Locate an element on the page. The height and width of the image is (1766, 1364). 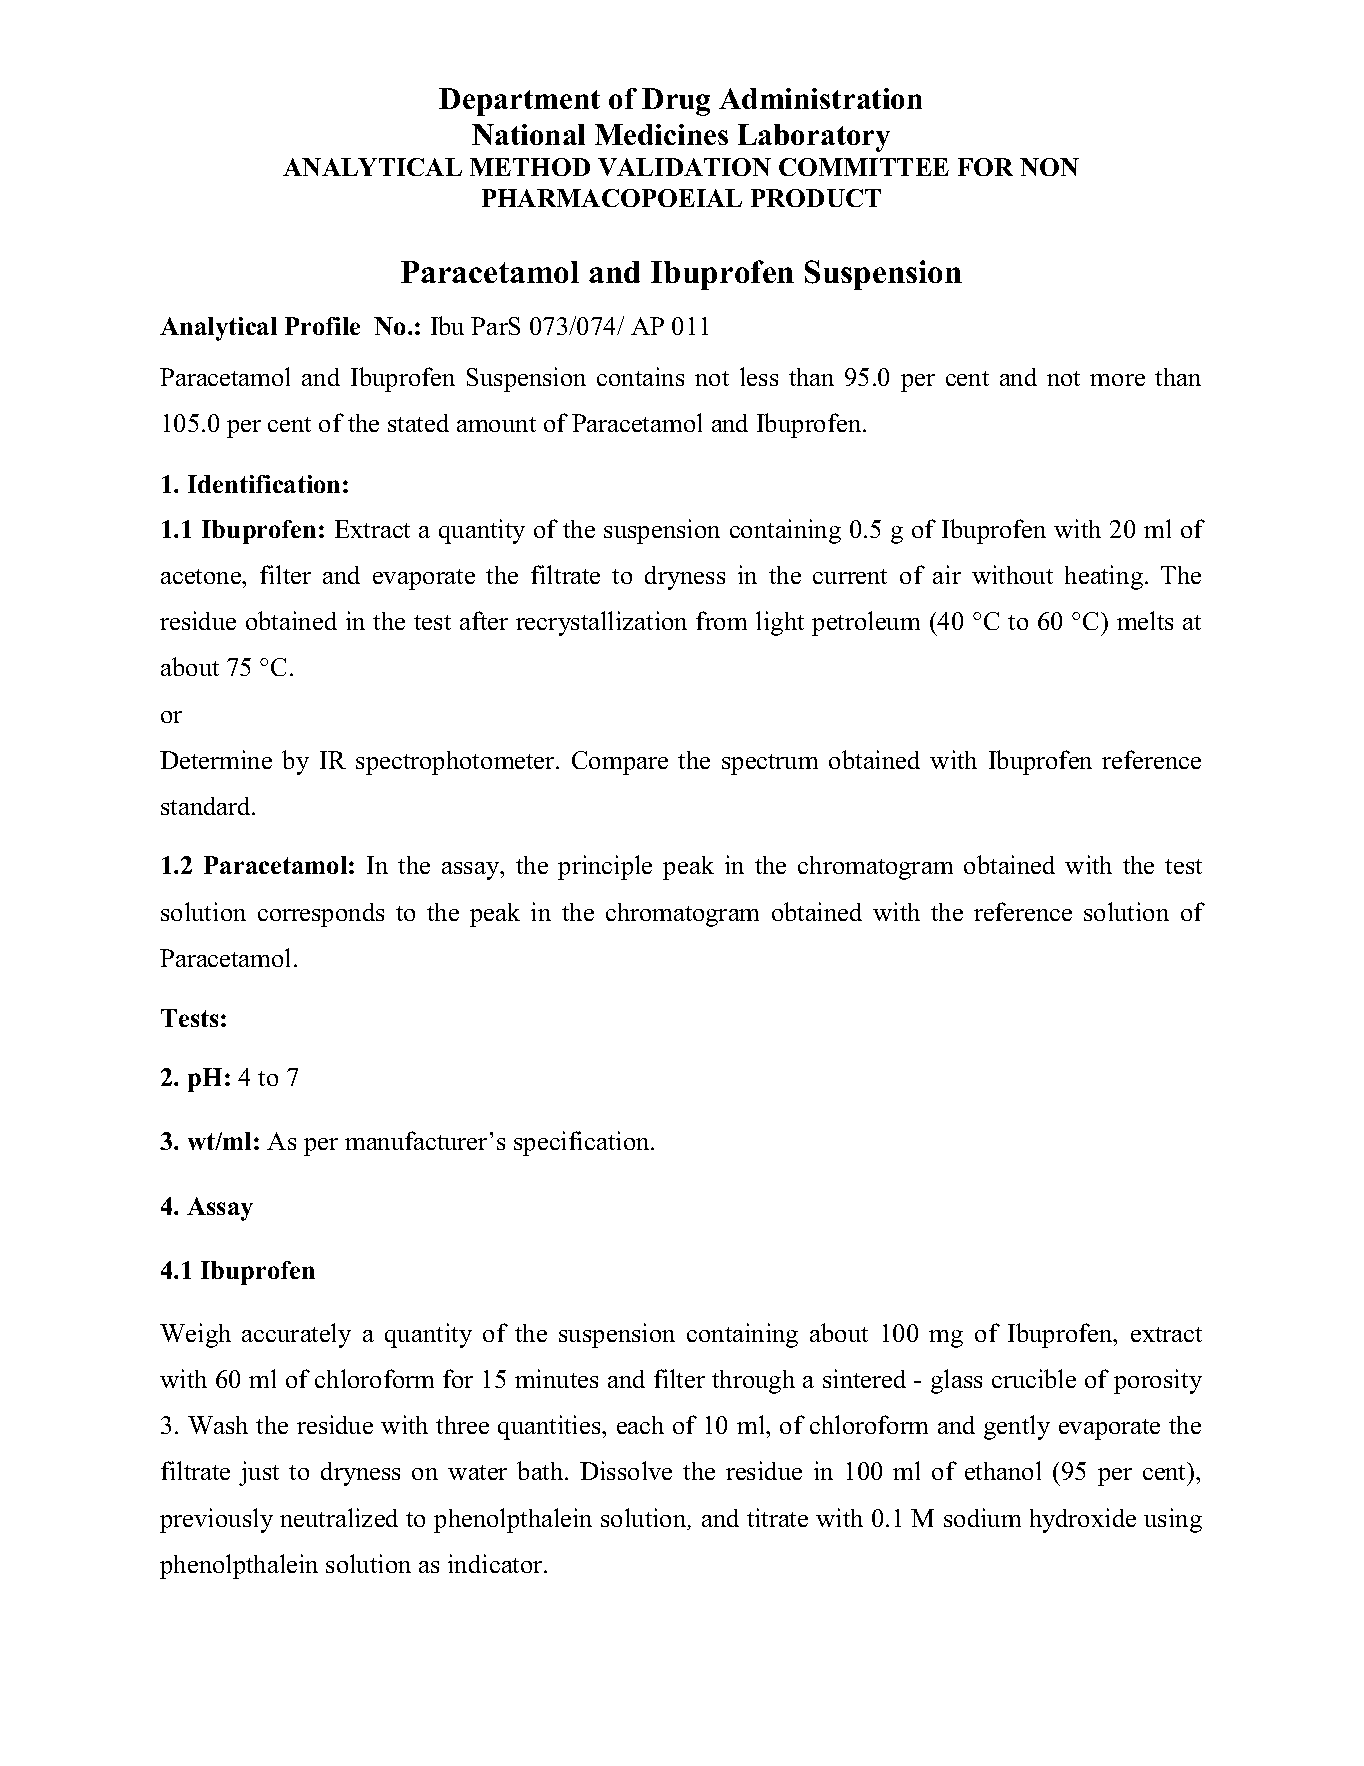
standard is located at coordinates (207, 806).
